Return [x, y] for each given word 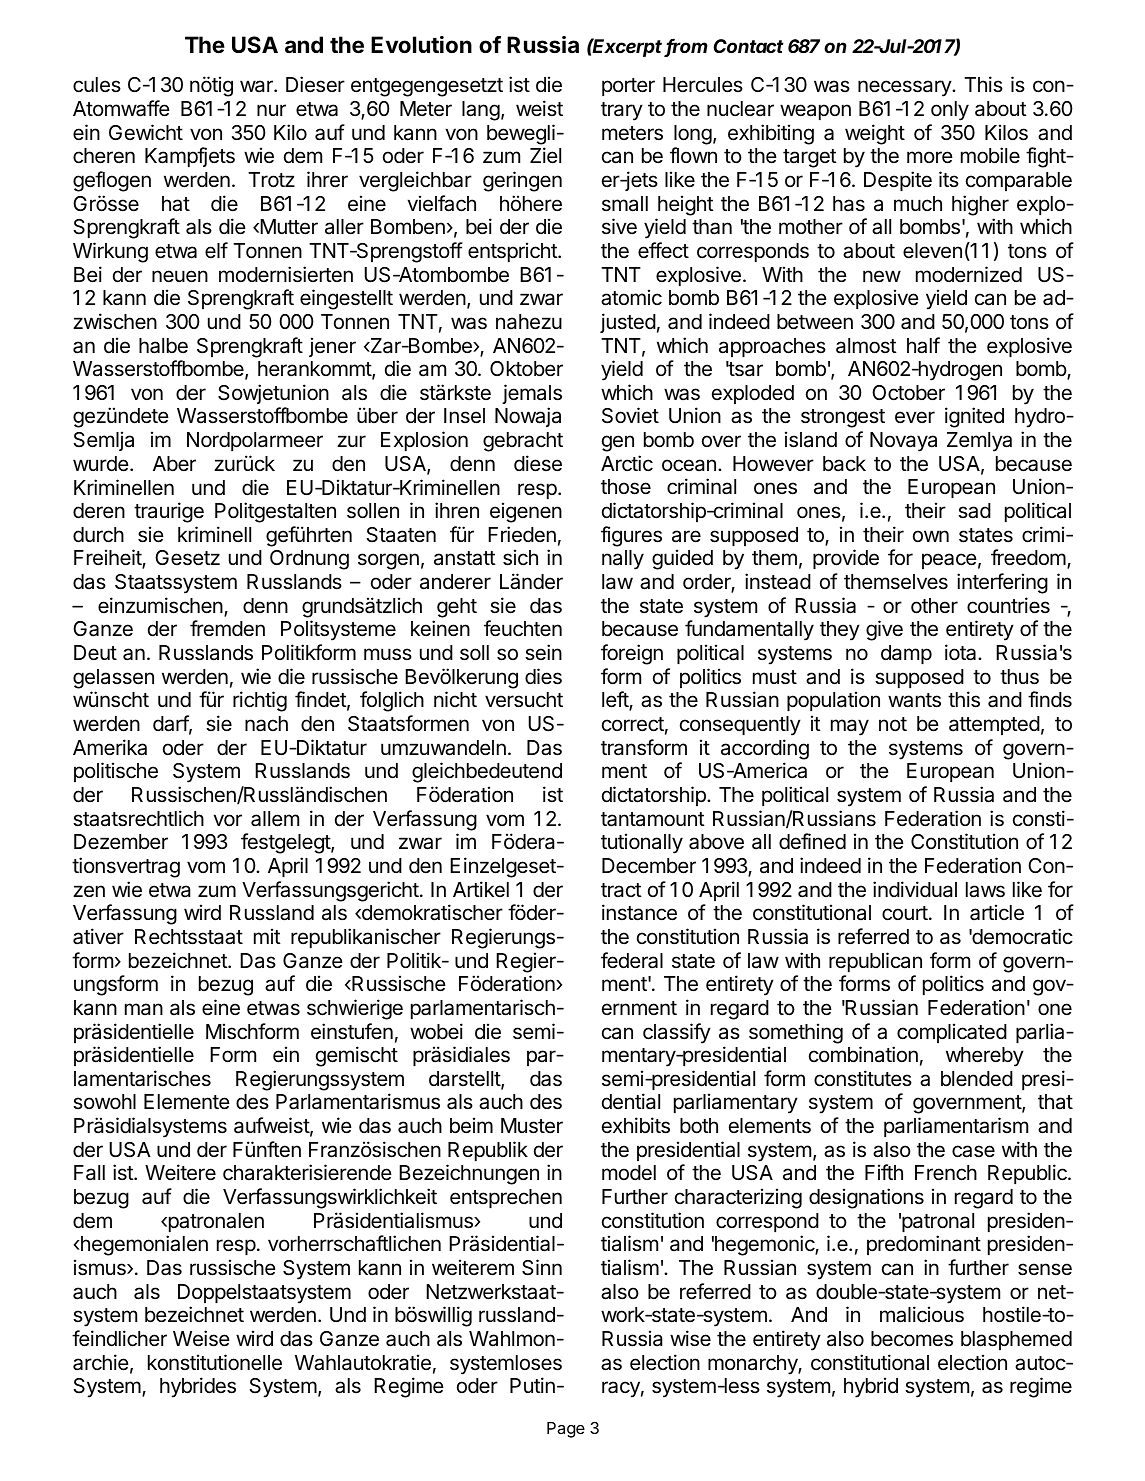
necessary [905, 88]
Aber [174, 464]
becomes [912, 1339]
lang [481, 111]
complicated [952, 1033]
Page [566, 1430]
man [144, 1009]
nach [266, 724]
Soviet [630, 415]
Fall [89, 1173]
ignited [974, 417]
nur [271, 110]
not [893, 724]
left [616, 701]
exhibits [636, 1125]
